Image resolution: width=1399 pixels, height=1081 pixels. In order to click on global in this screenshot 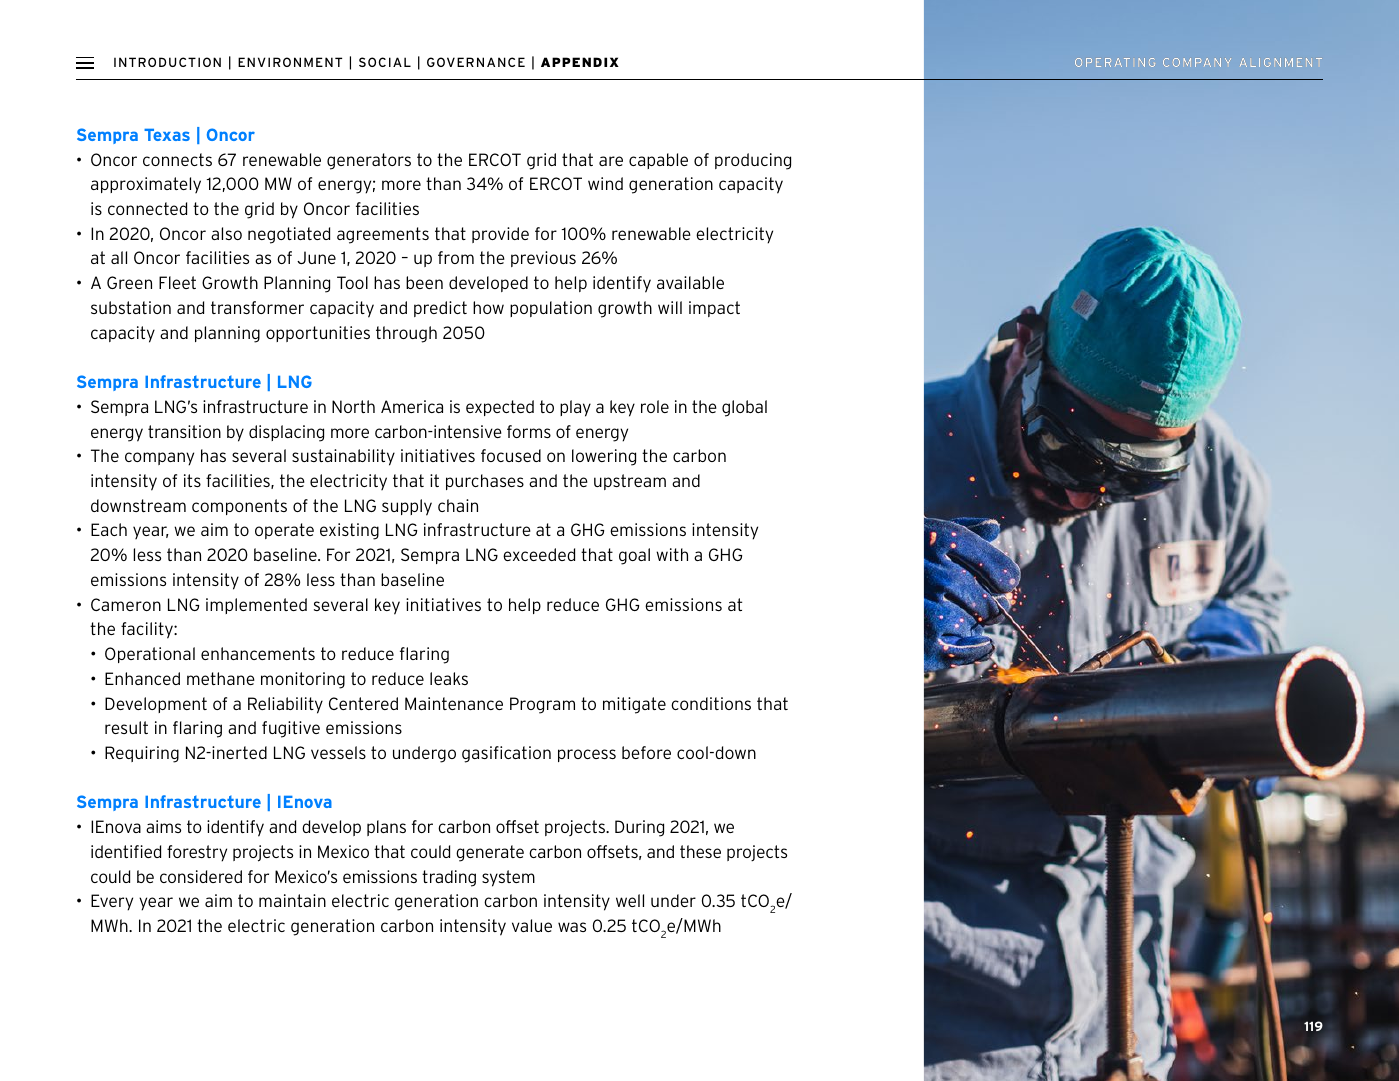, I will do `click(744, 408)`.
